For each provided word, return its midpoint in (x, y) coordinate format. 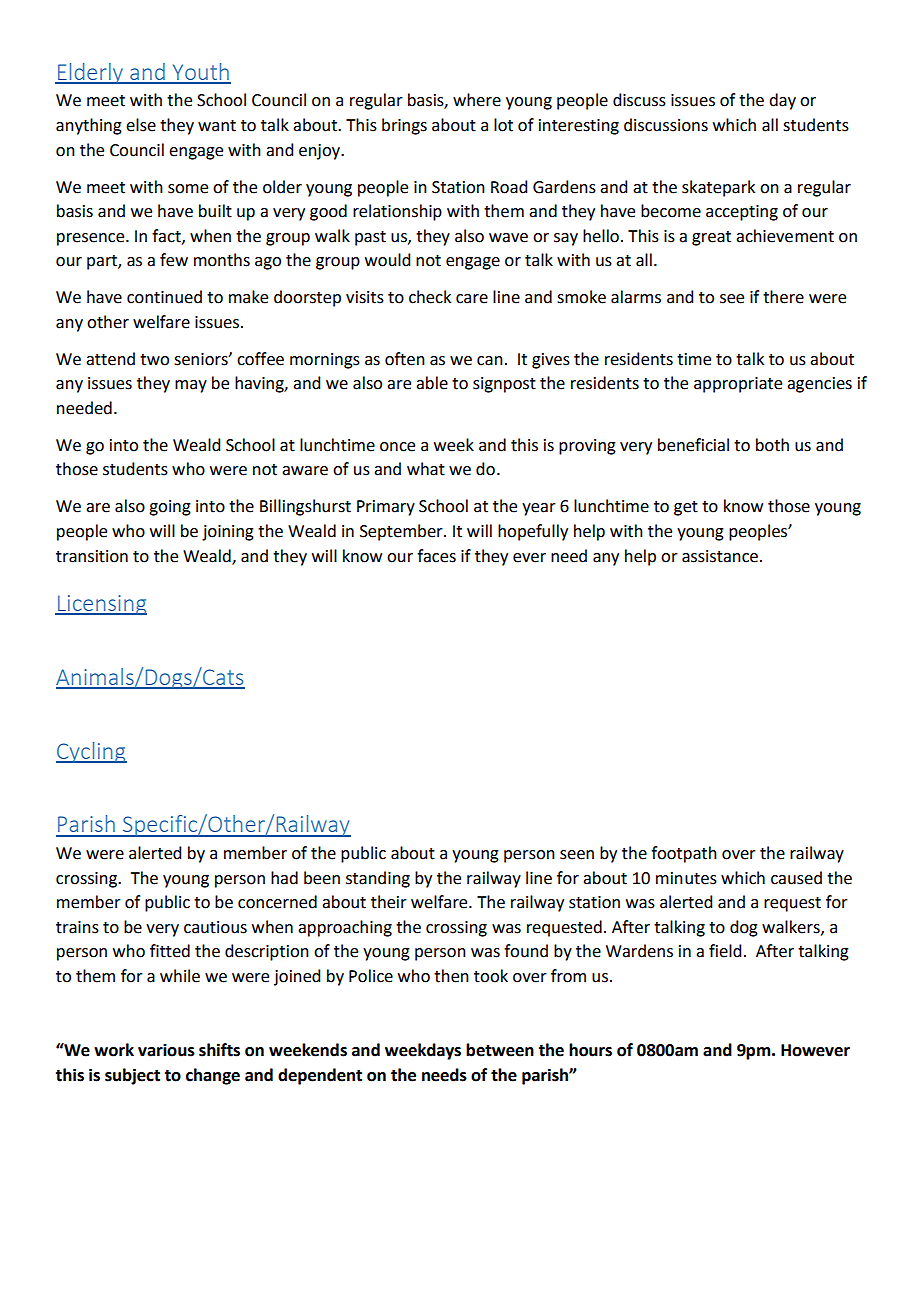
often (405, 359)
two (154, 360)
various (166, 1050)
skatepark (718, 188)
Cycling (91, 752)
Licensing (101, 605)
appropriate (738, 385)
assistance (721, 556)
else (141, 125)
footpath (684, 854)
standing (378, 879)
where (477, 100)
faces (436, 556)
